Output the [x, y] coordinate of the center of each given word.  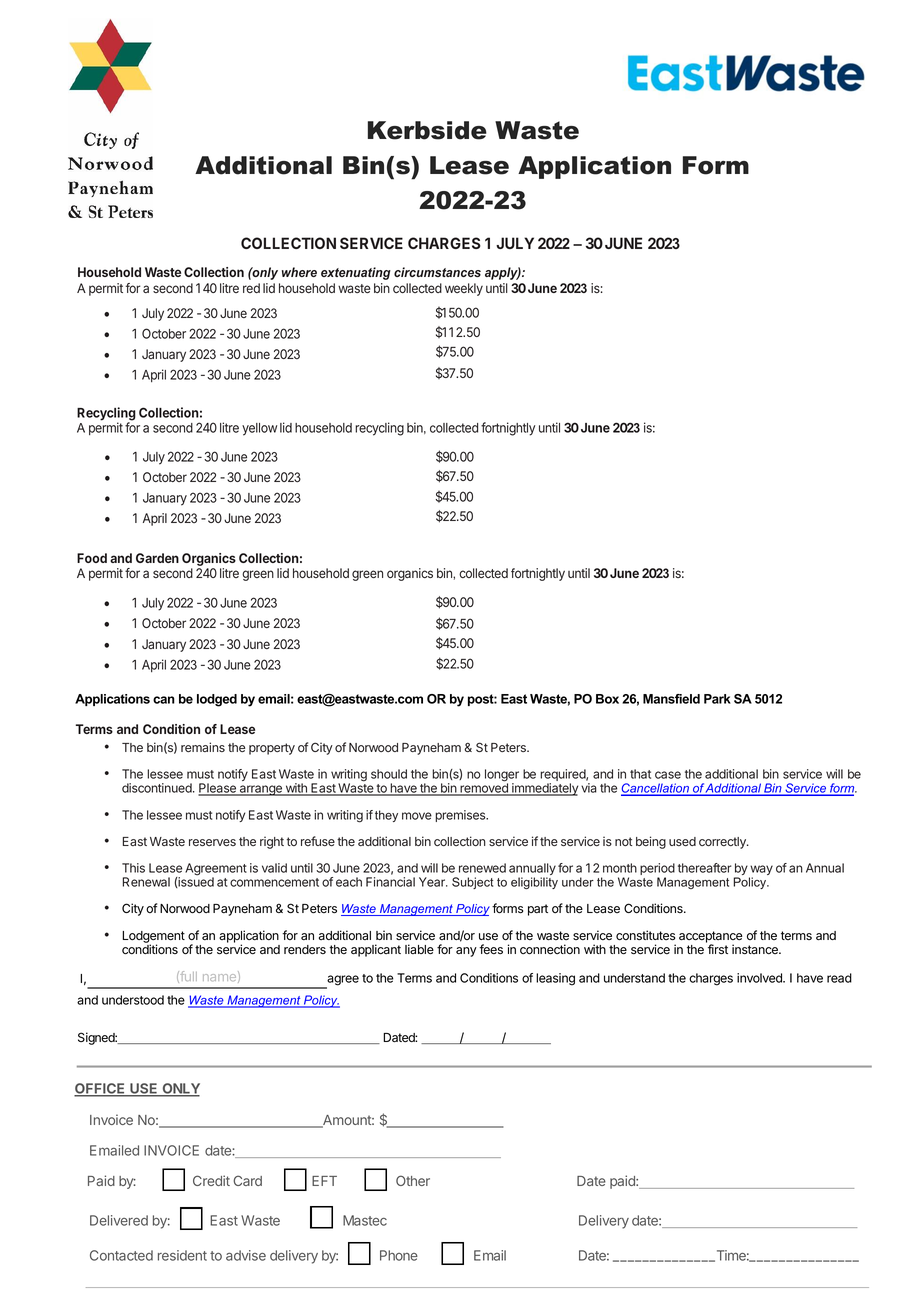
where [299, 272]
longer [502, 776]
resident [182, 1255]
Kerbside [427, 130]
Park [717, 699]
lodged [217, 700]
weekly [464, 289]
